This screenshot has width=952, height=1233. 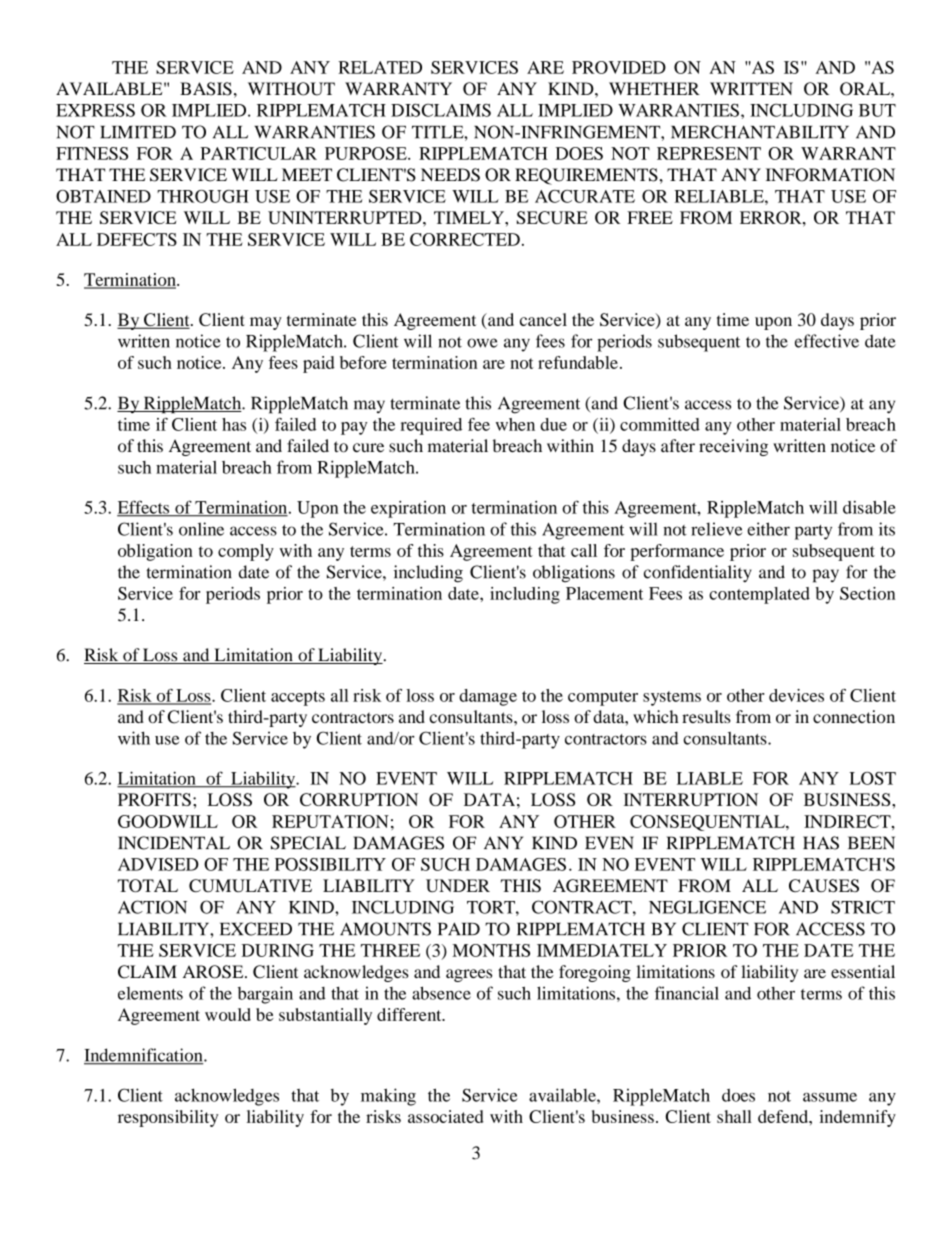 I want to click on responsibility, so click(x=168, y=1118).
